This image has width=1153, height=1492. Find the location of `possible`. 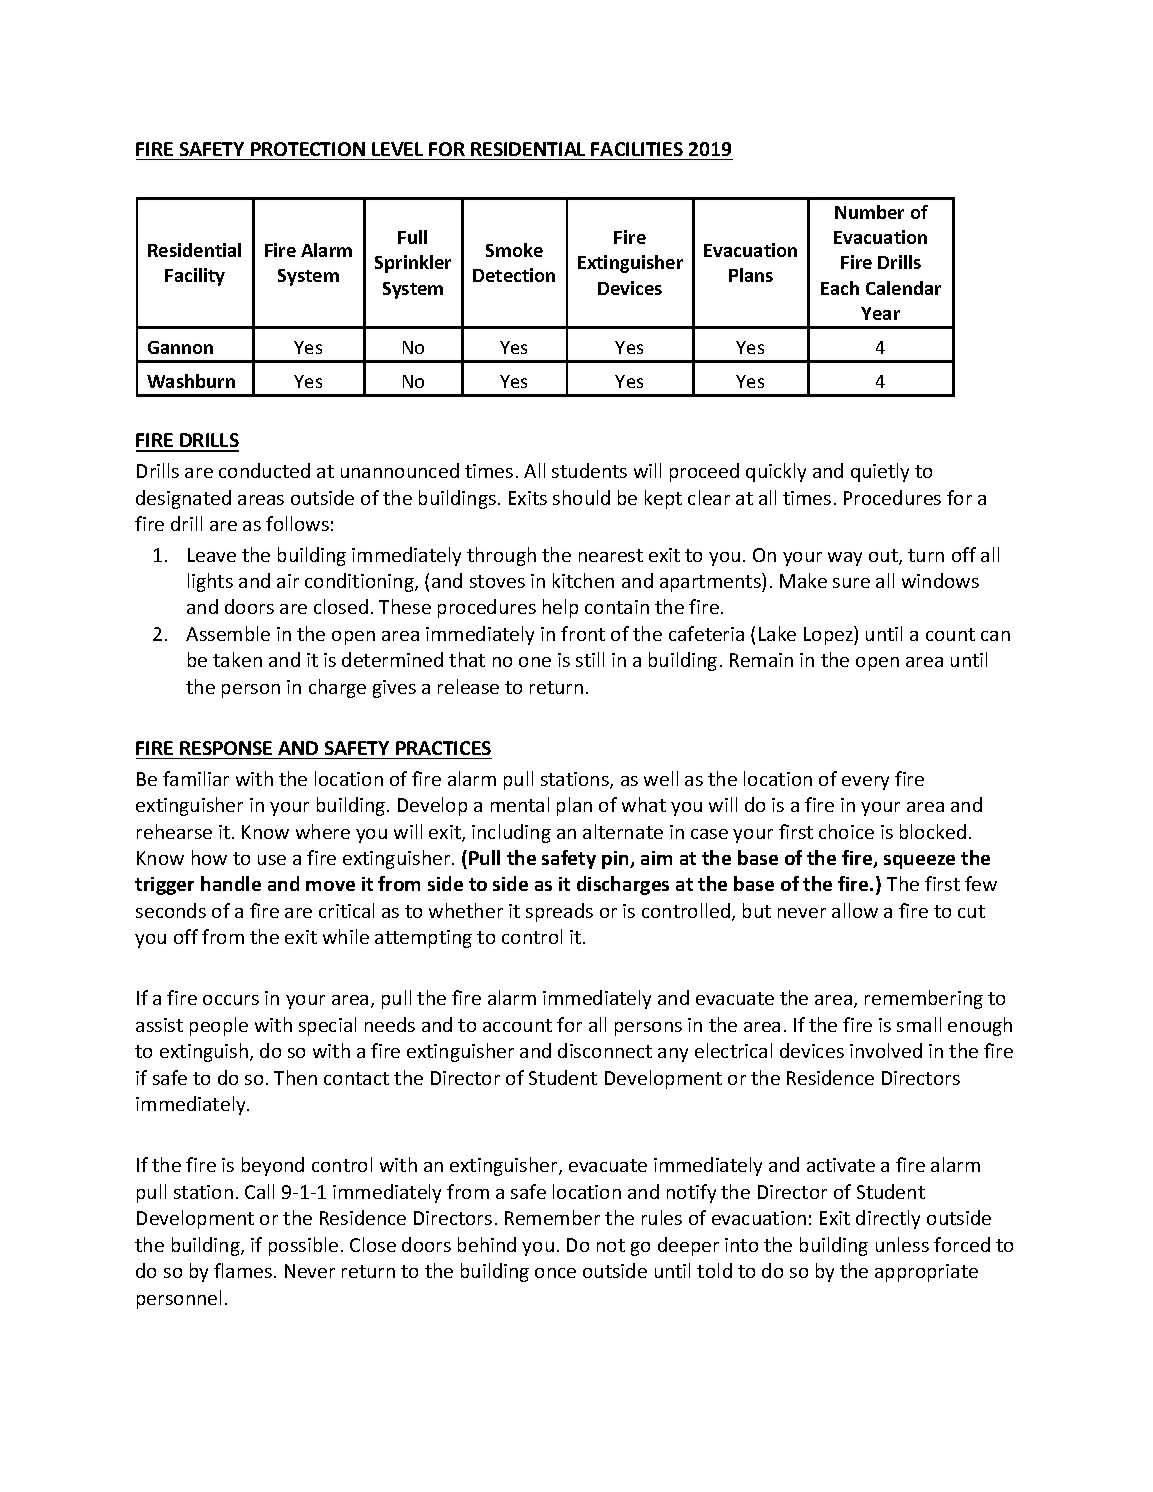

possible is located at coordinates (303, 1246).
